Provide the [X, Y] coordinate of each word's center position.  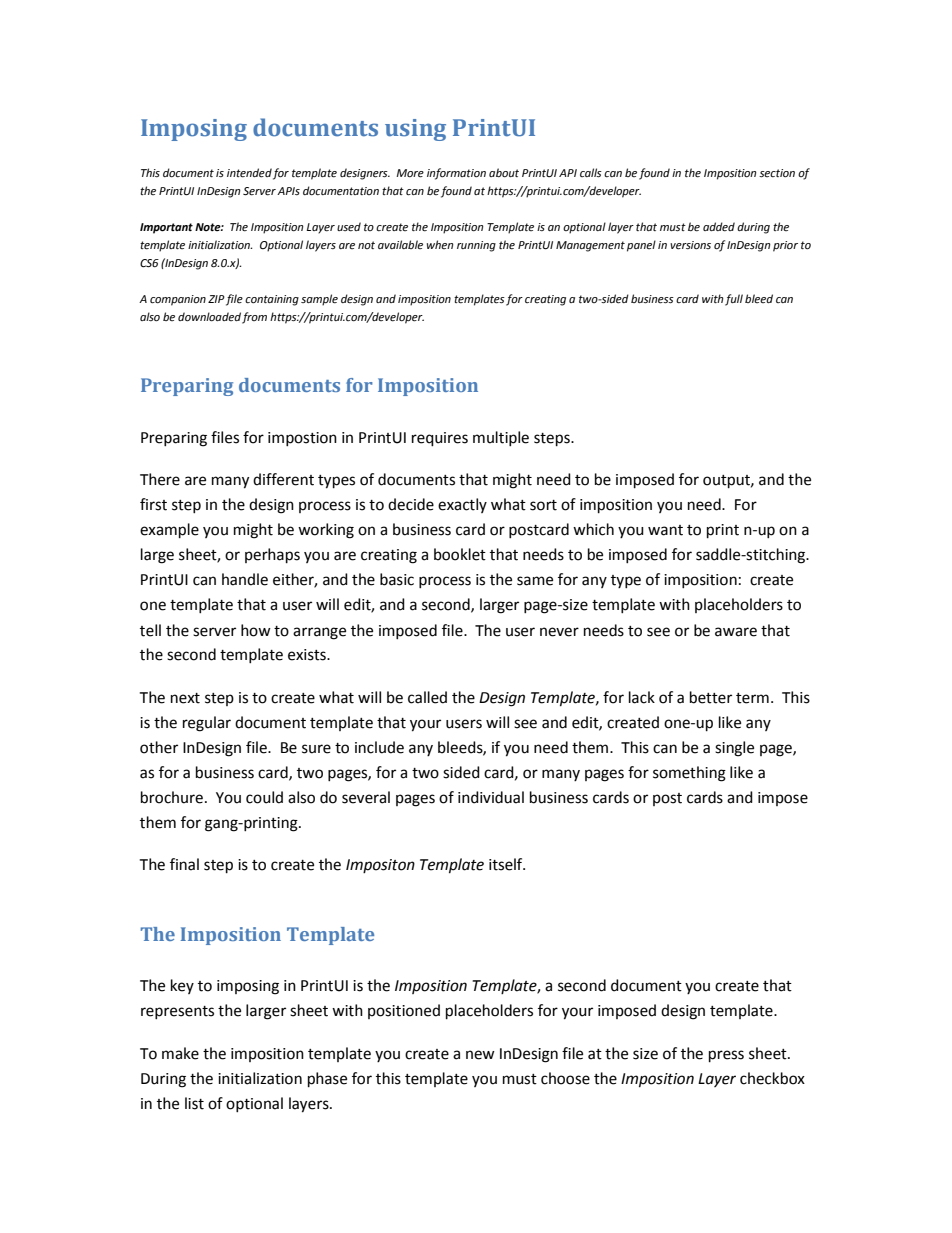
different [283, 479]
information [456, 174]
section [777, 173]
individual [491, 797]
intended [249, 173]
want [665, 530]
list [194, 1103]
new [480, 1055]
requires [440, 439]
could [264, 797]
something [689, 774]
